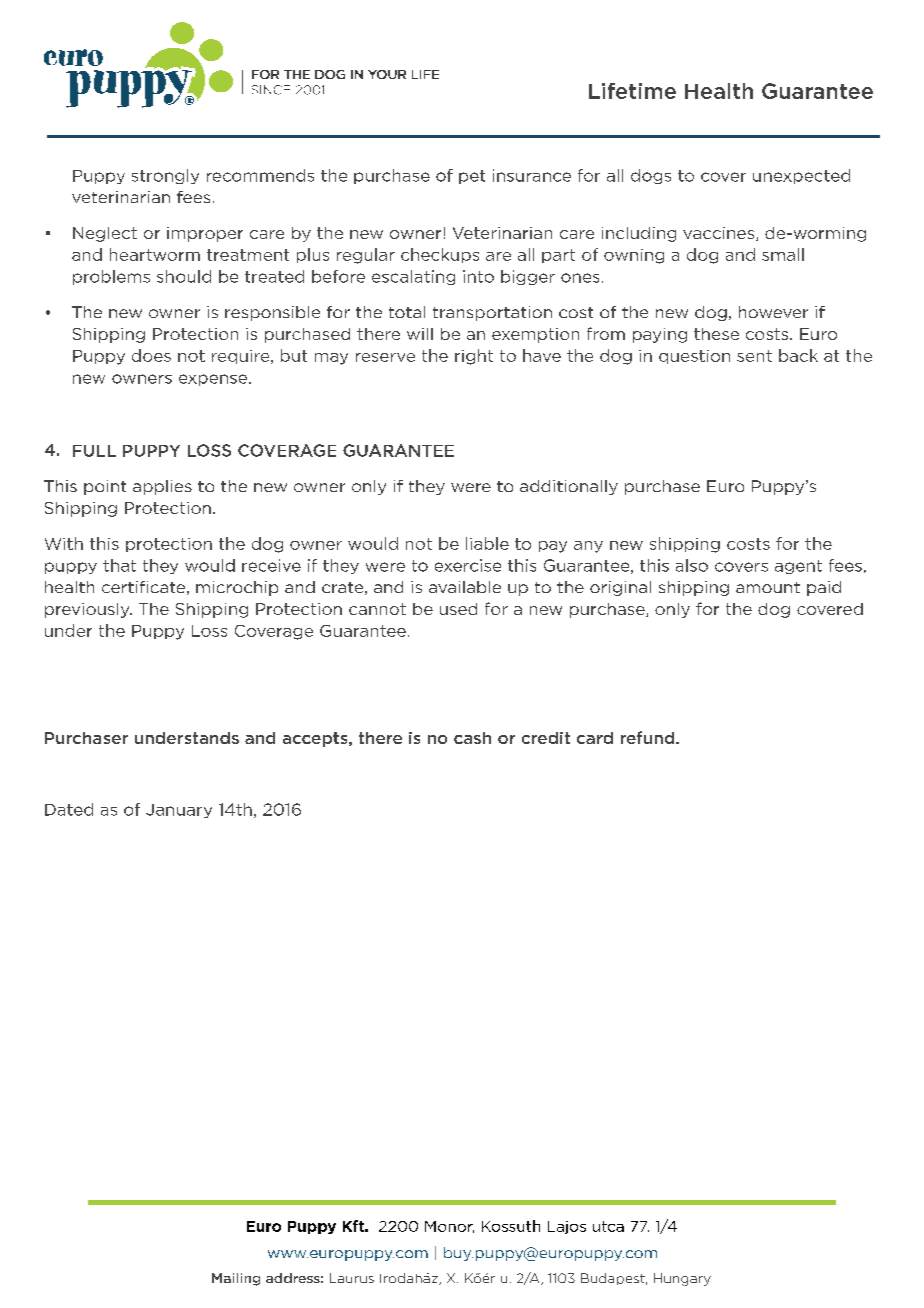 The image size is (924, 1308). What do you see at coordinates (801, 176) in the image?
I see `unexpected` at bounding box center [801, 176].
